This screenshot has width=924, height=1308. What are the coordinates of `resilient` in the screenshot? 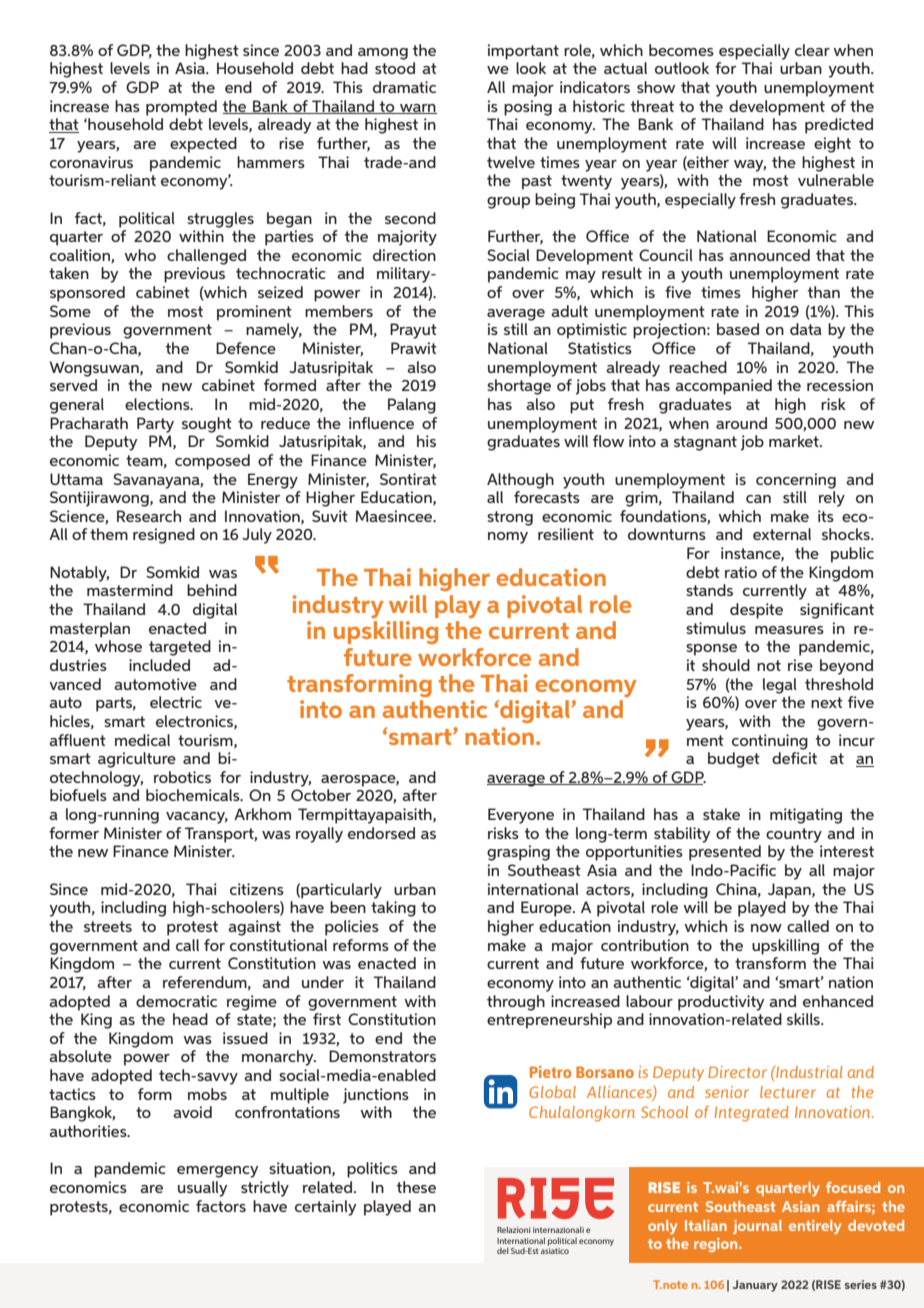 It's located at (566, 534).
